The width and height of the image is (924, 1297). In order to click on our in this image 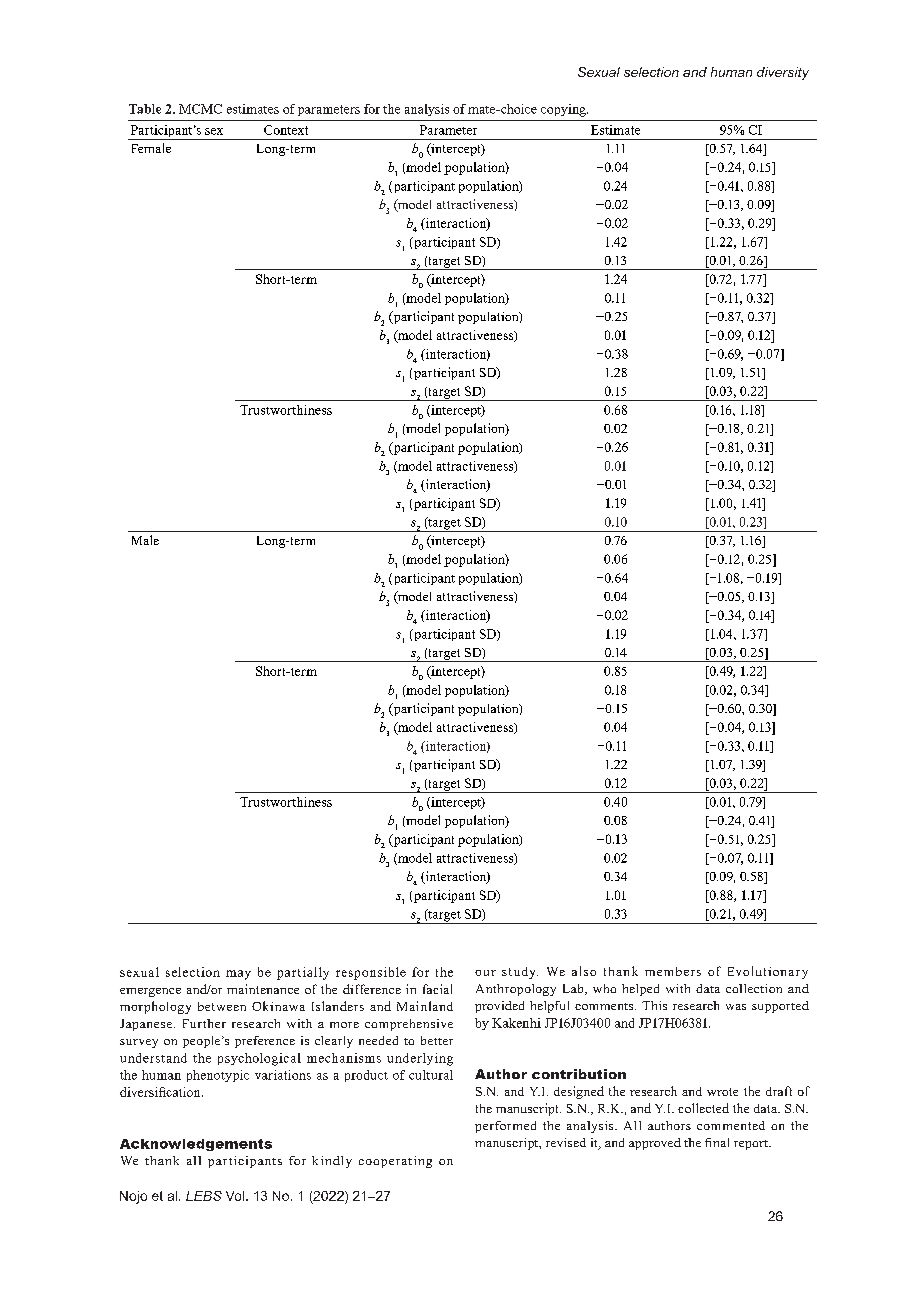, I will do `click(485, 973)`.
